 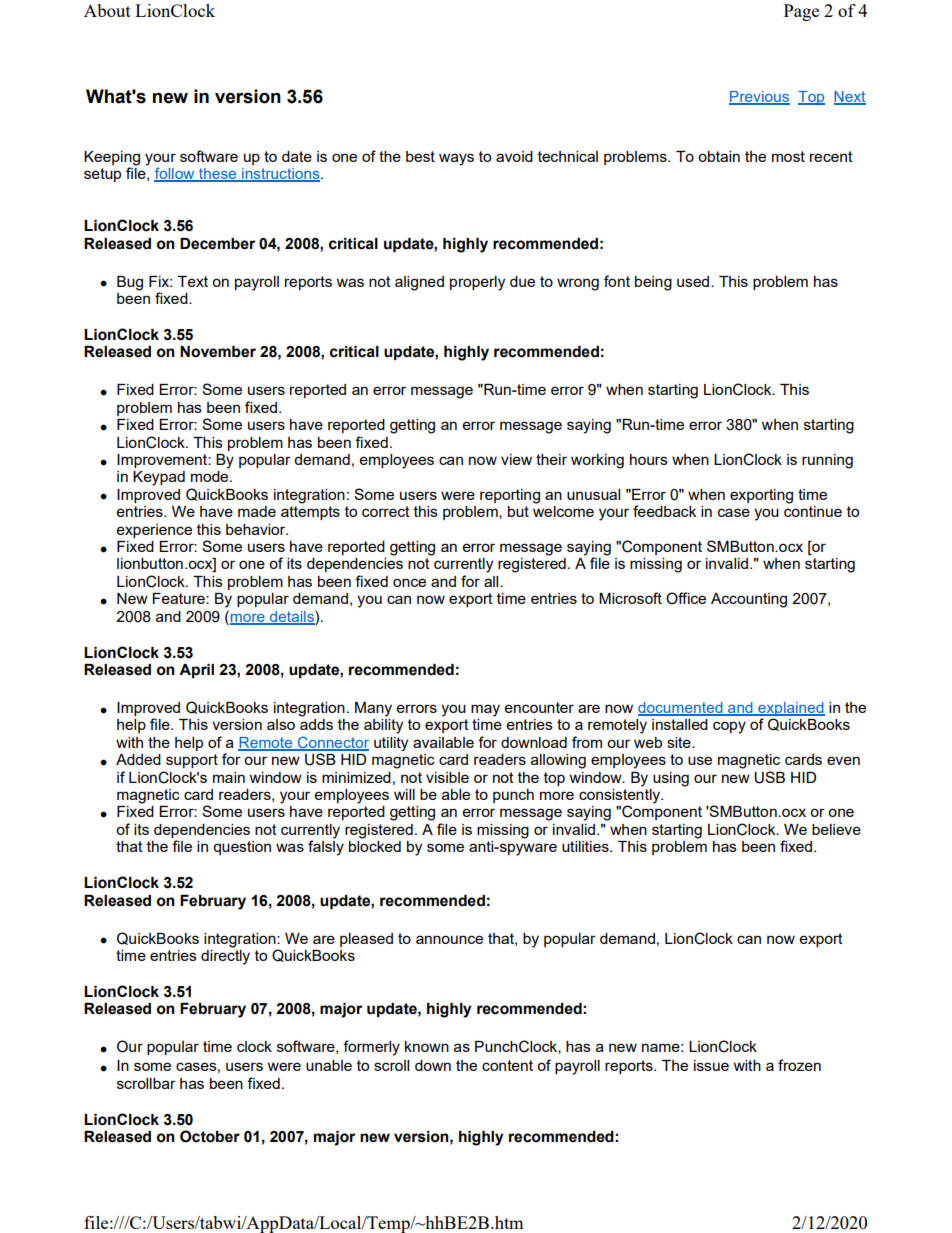 I want to click on content, so click(x=507, y=1065).
